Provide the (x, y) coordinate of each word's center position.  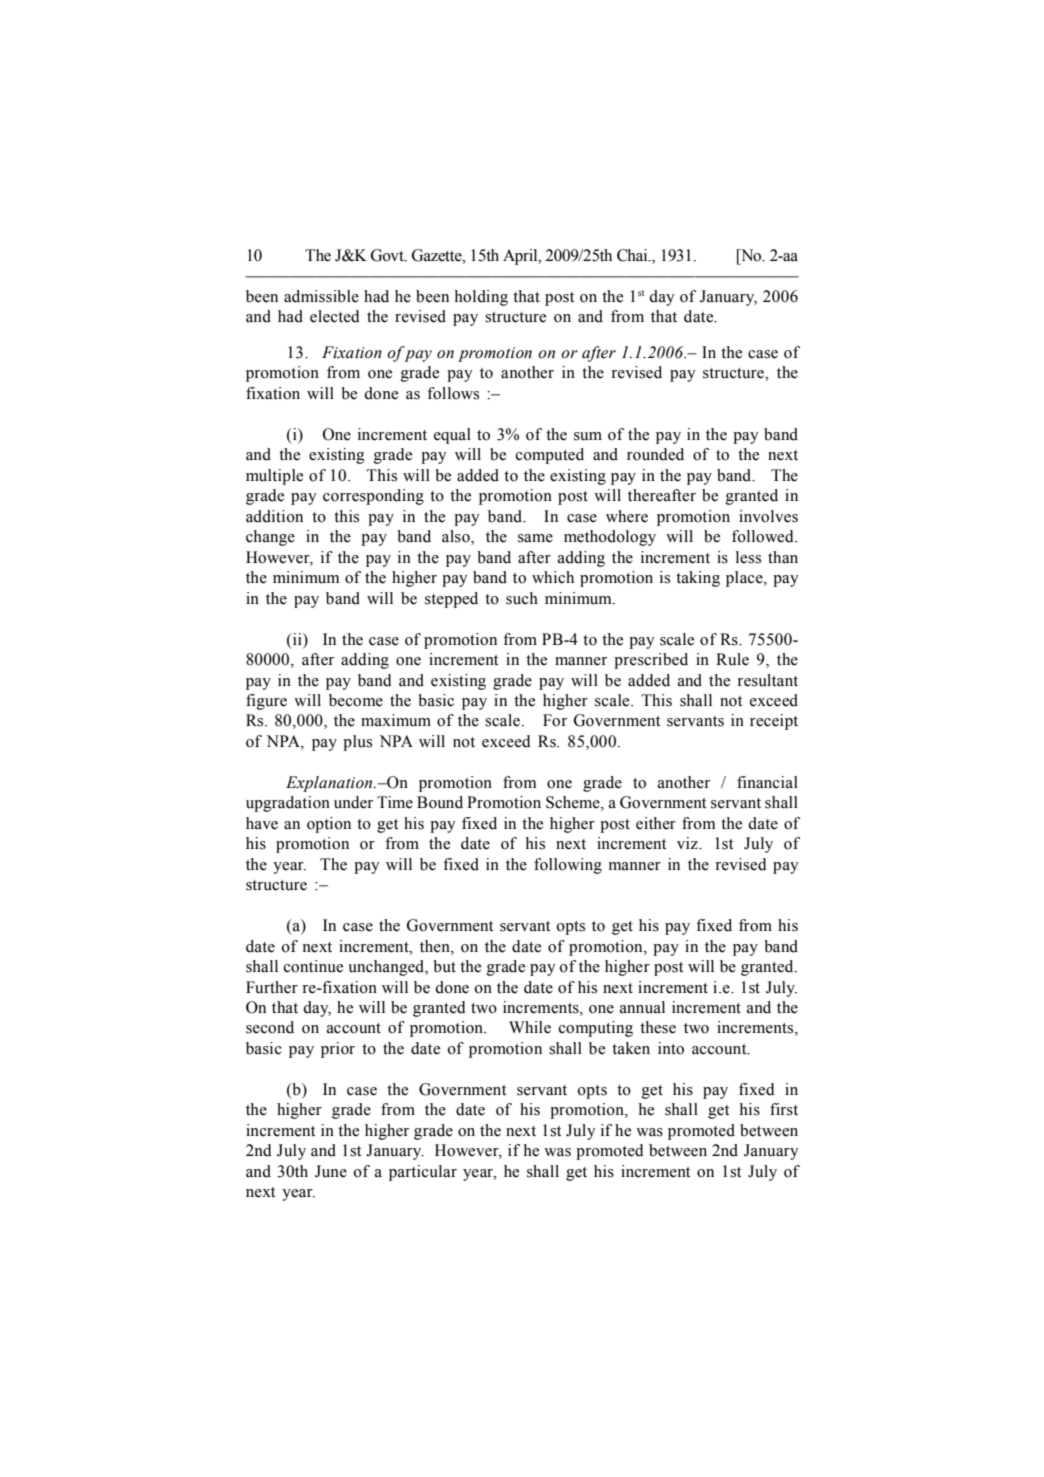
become (356, 700)
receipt (774, 722)
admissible (321, 296)
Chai (633, 255)
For (555, 720)
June (331, 1171)
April (521, 257)
